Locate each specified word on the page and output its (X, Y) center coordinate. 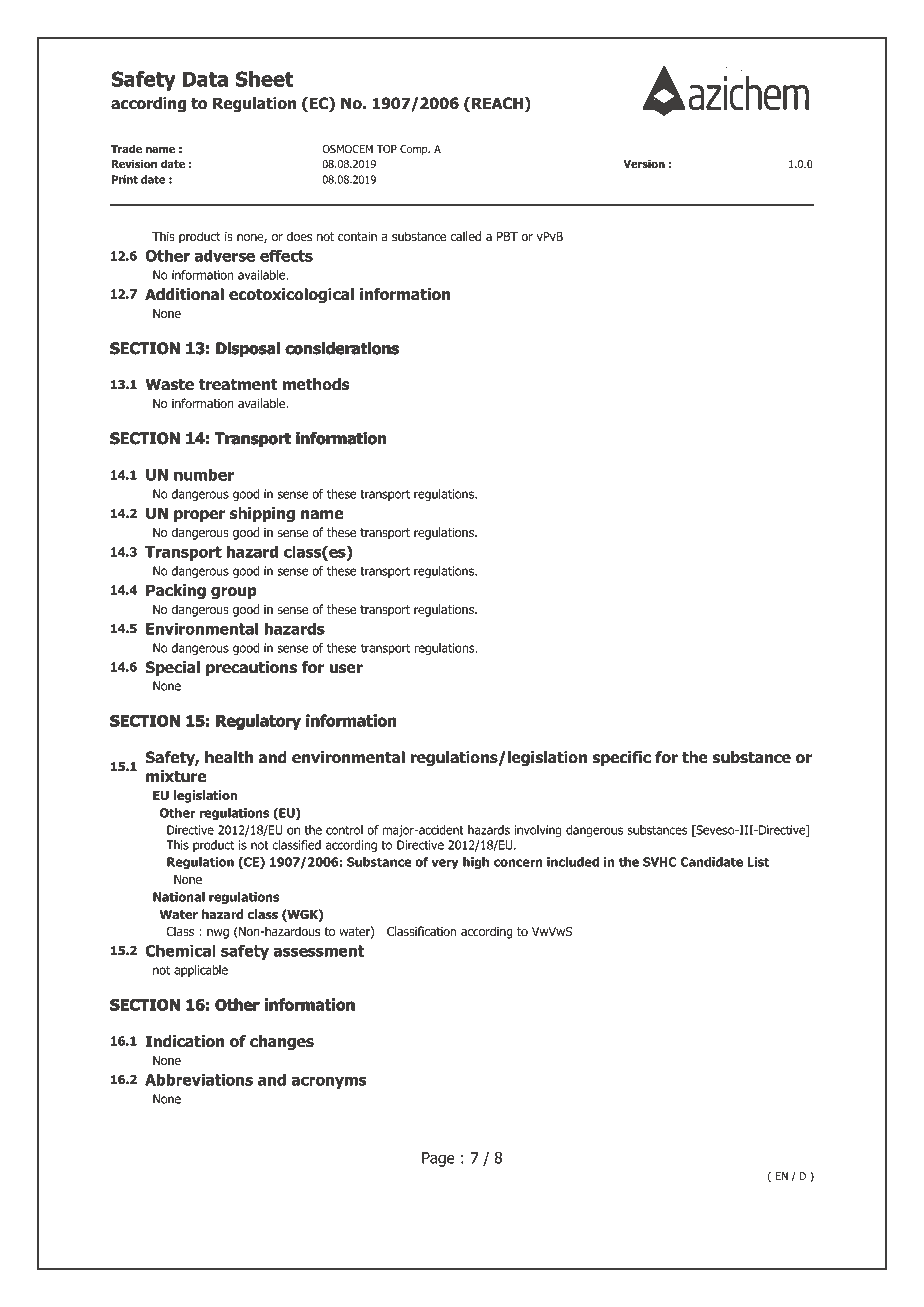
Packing (176, 591)
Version (644, 163)
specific (622, 758)
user (346, 669)
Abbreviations (199, 1079)
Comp (415, 150)
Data (205, 79)
